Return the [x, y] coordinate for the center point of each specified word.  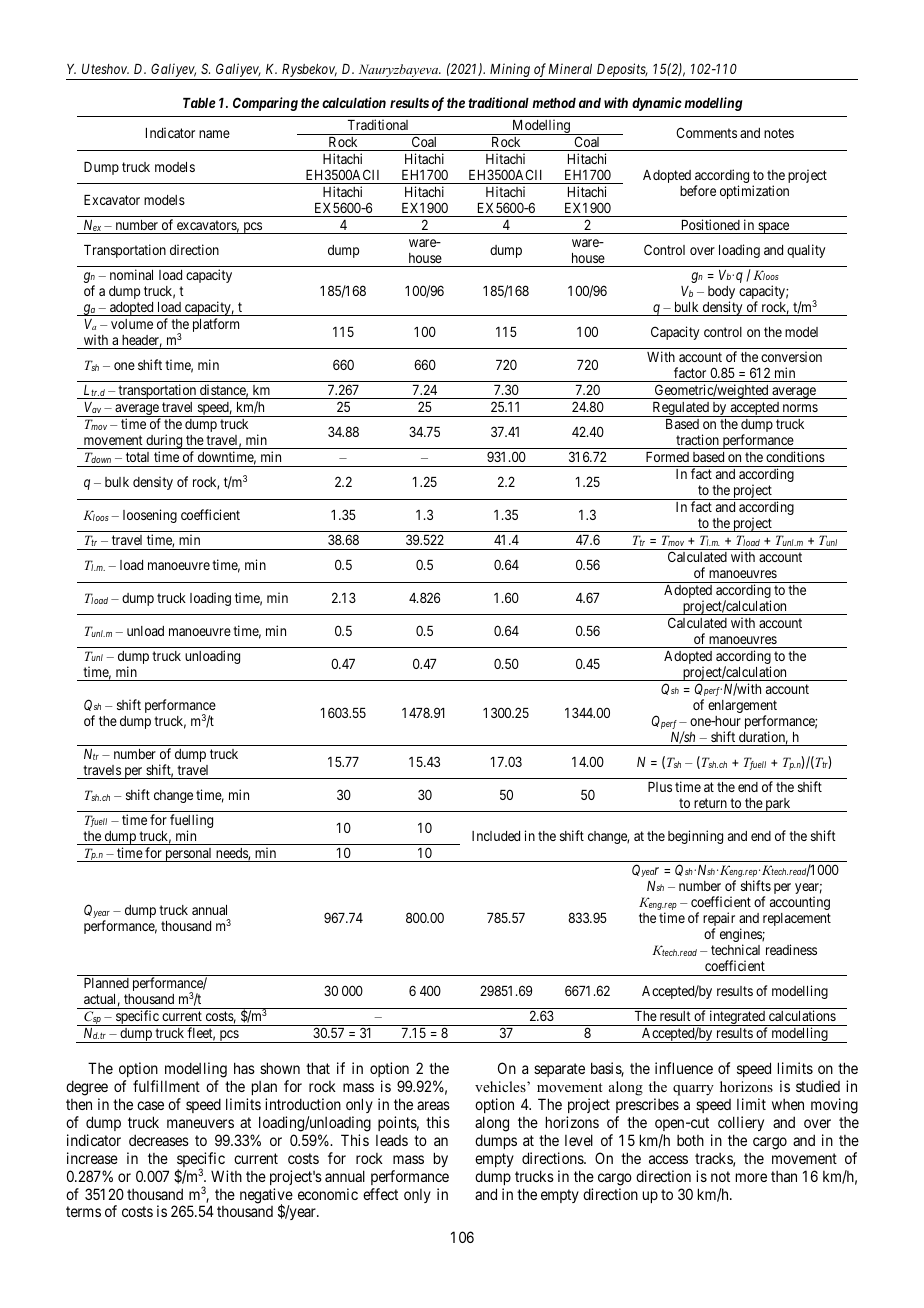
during [164, 441]
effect [380, 1194]
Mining [510, 71]
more [751, 1177]
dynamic [657, 104]
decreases [159, 1140]
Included [496, 836]
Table [199, 103]
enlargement [742, 708]
